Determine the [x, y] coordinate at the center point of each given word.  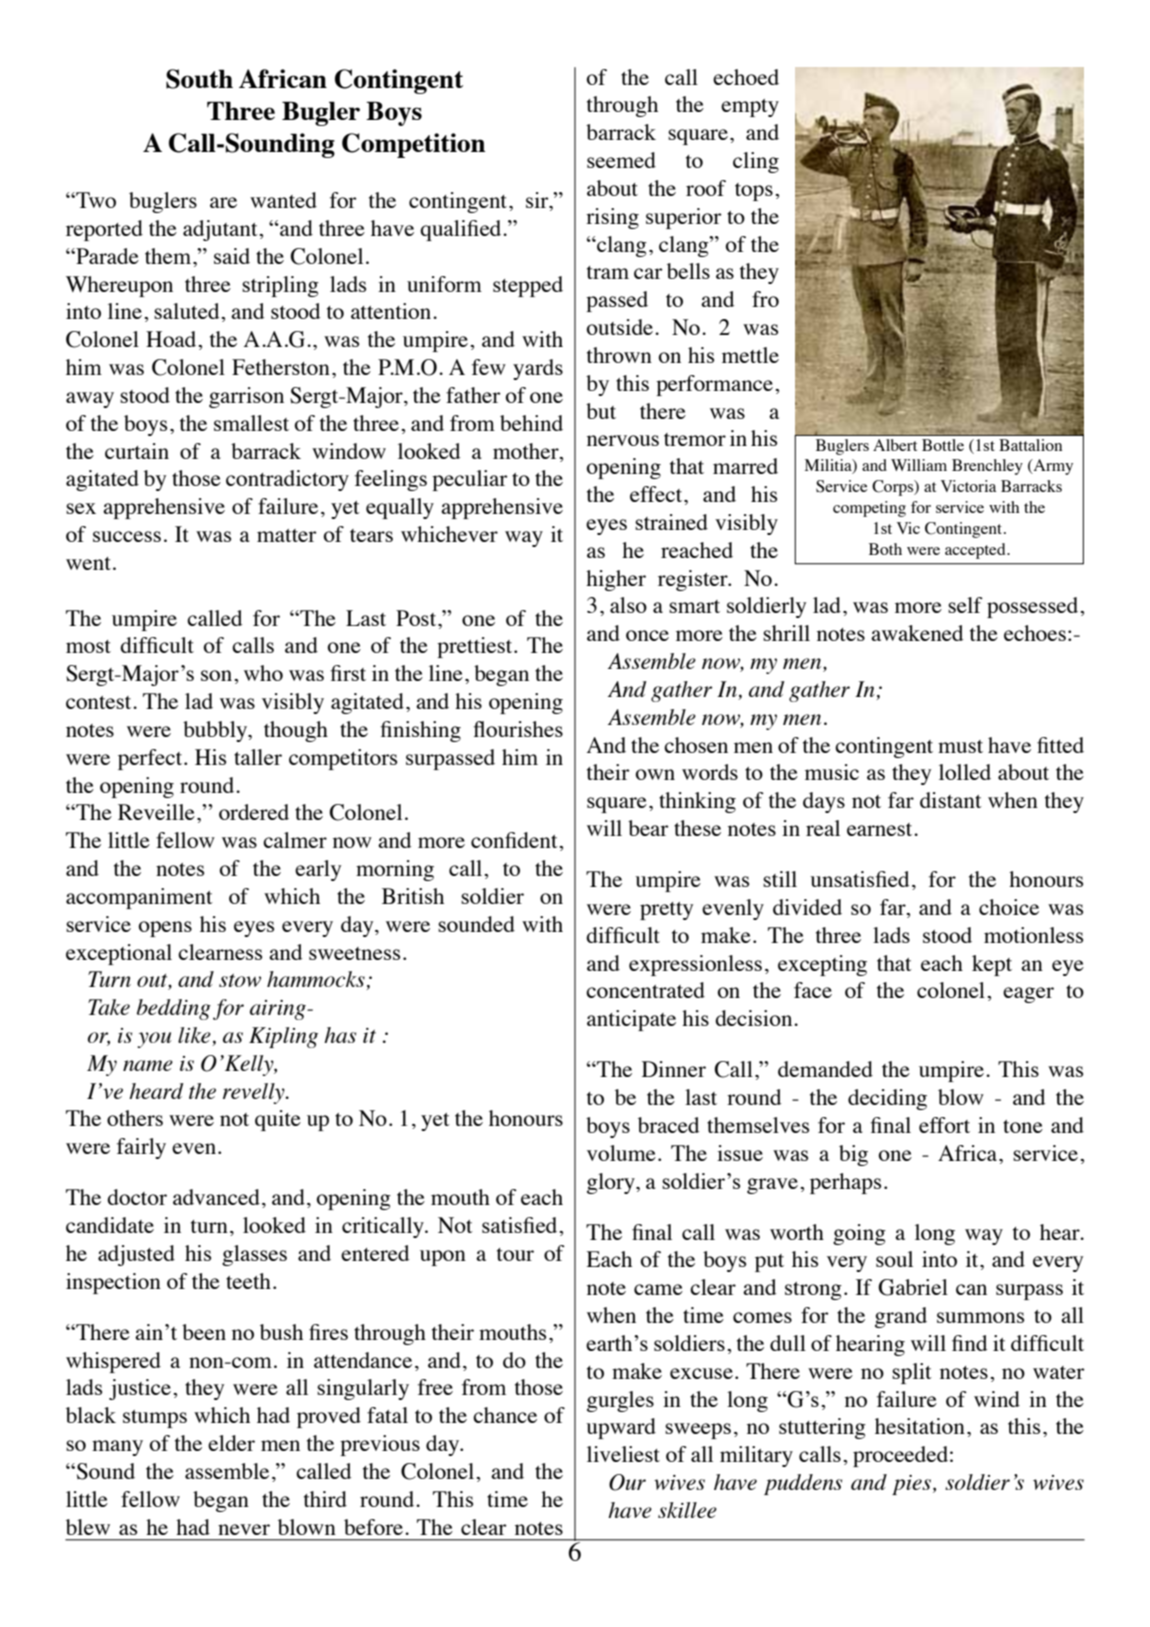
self [965, 605]
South [199, 79]
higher [616, 580]
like [195, 1036]
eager [1028, 995]
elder [231, 1443]
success [127, 536]
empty [750, 108]
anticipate [631, 1020]
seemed [621, 160]
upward [621, 1428]
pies [911, 1485]
